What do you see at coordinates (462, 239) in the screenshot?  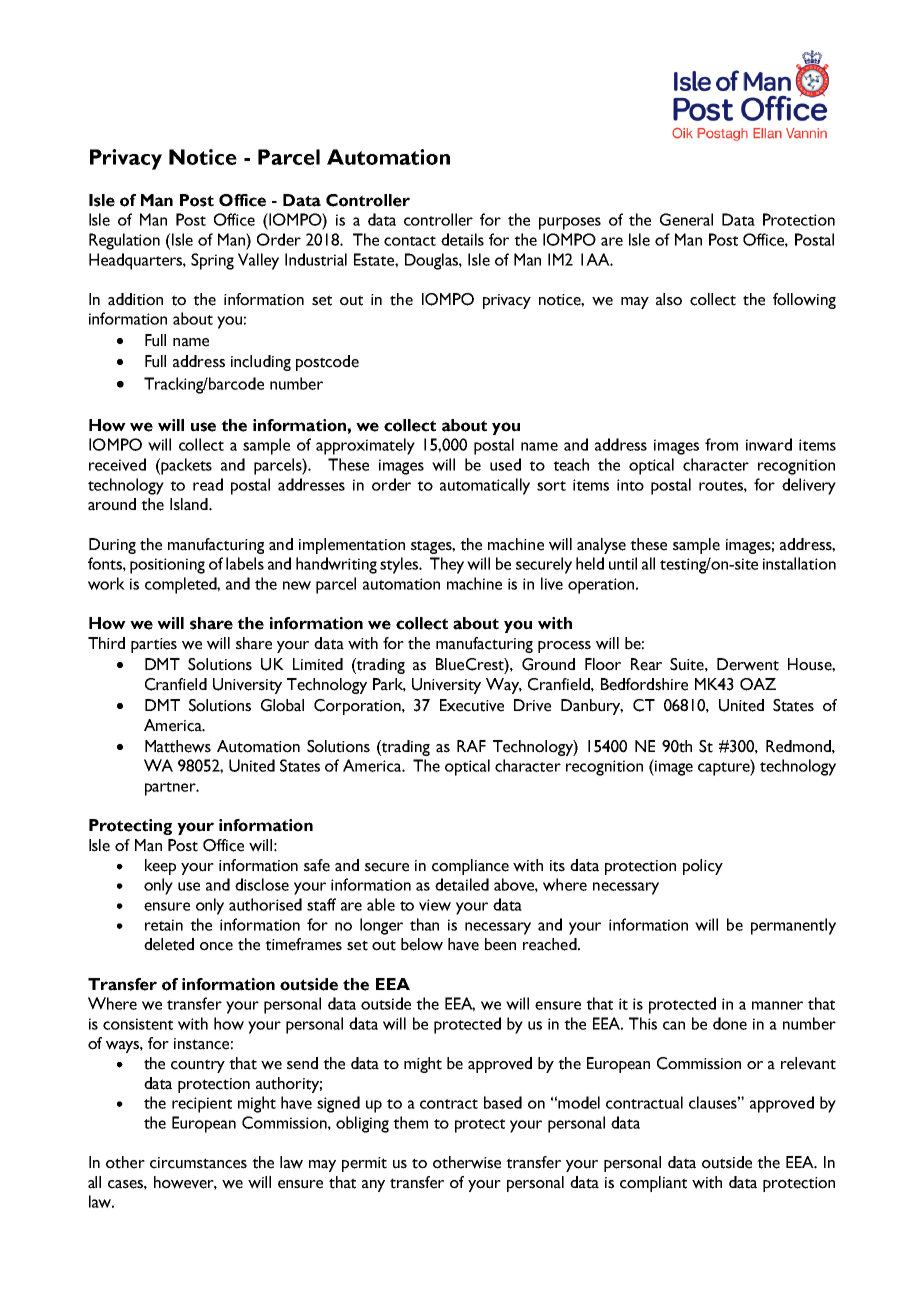 I see `details` at bounding box center [462, 239].
